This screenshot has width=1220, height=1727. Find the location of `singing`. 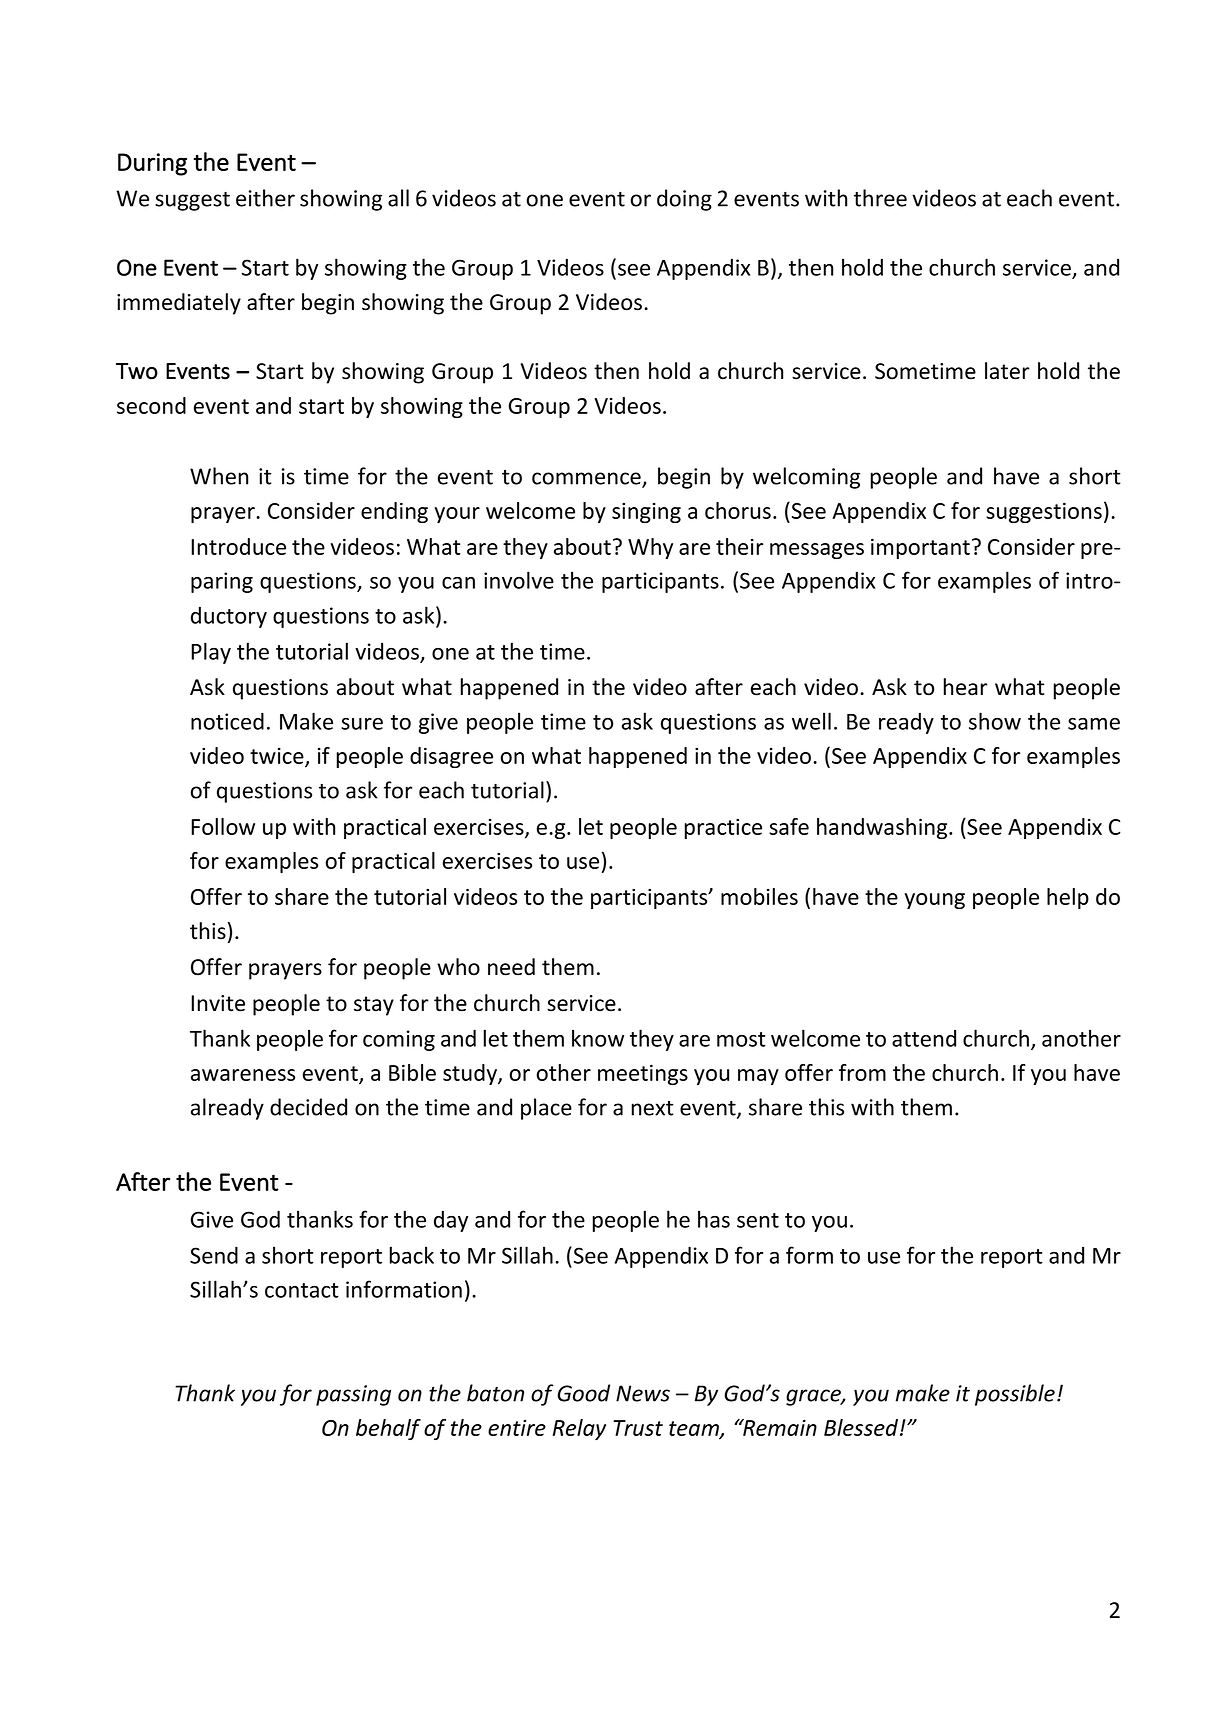

singing is located at coordinates (646, 513).
